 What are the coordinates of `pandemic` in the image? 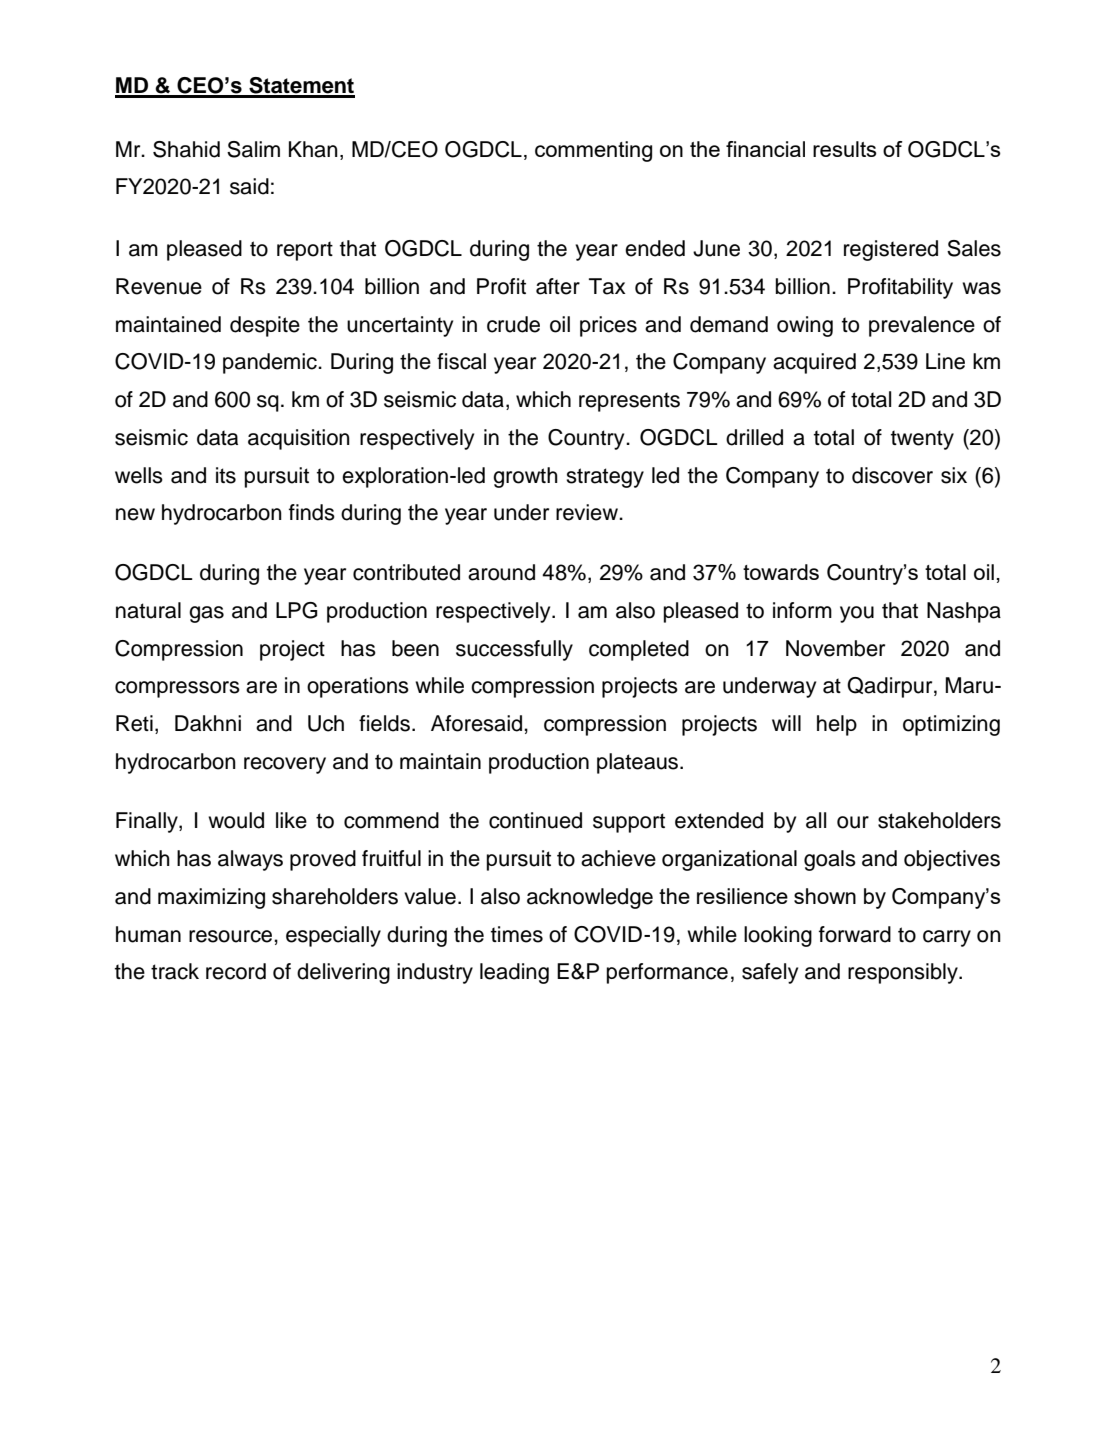 It's located at (271, 363).
